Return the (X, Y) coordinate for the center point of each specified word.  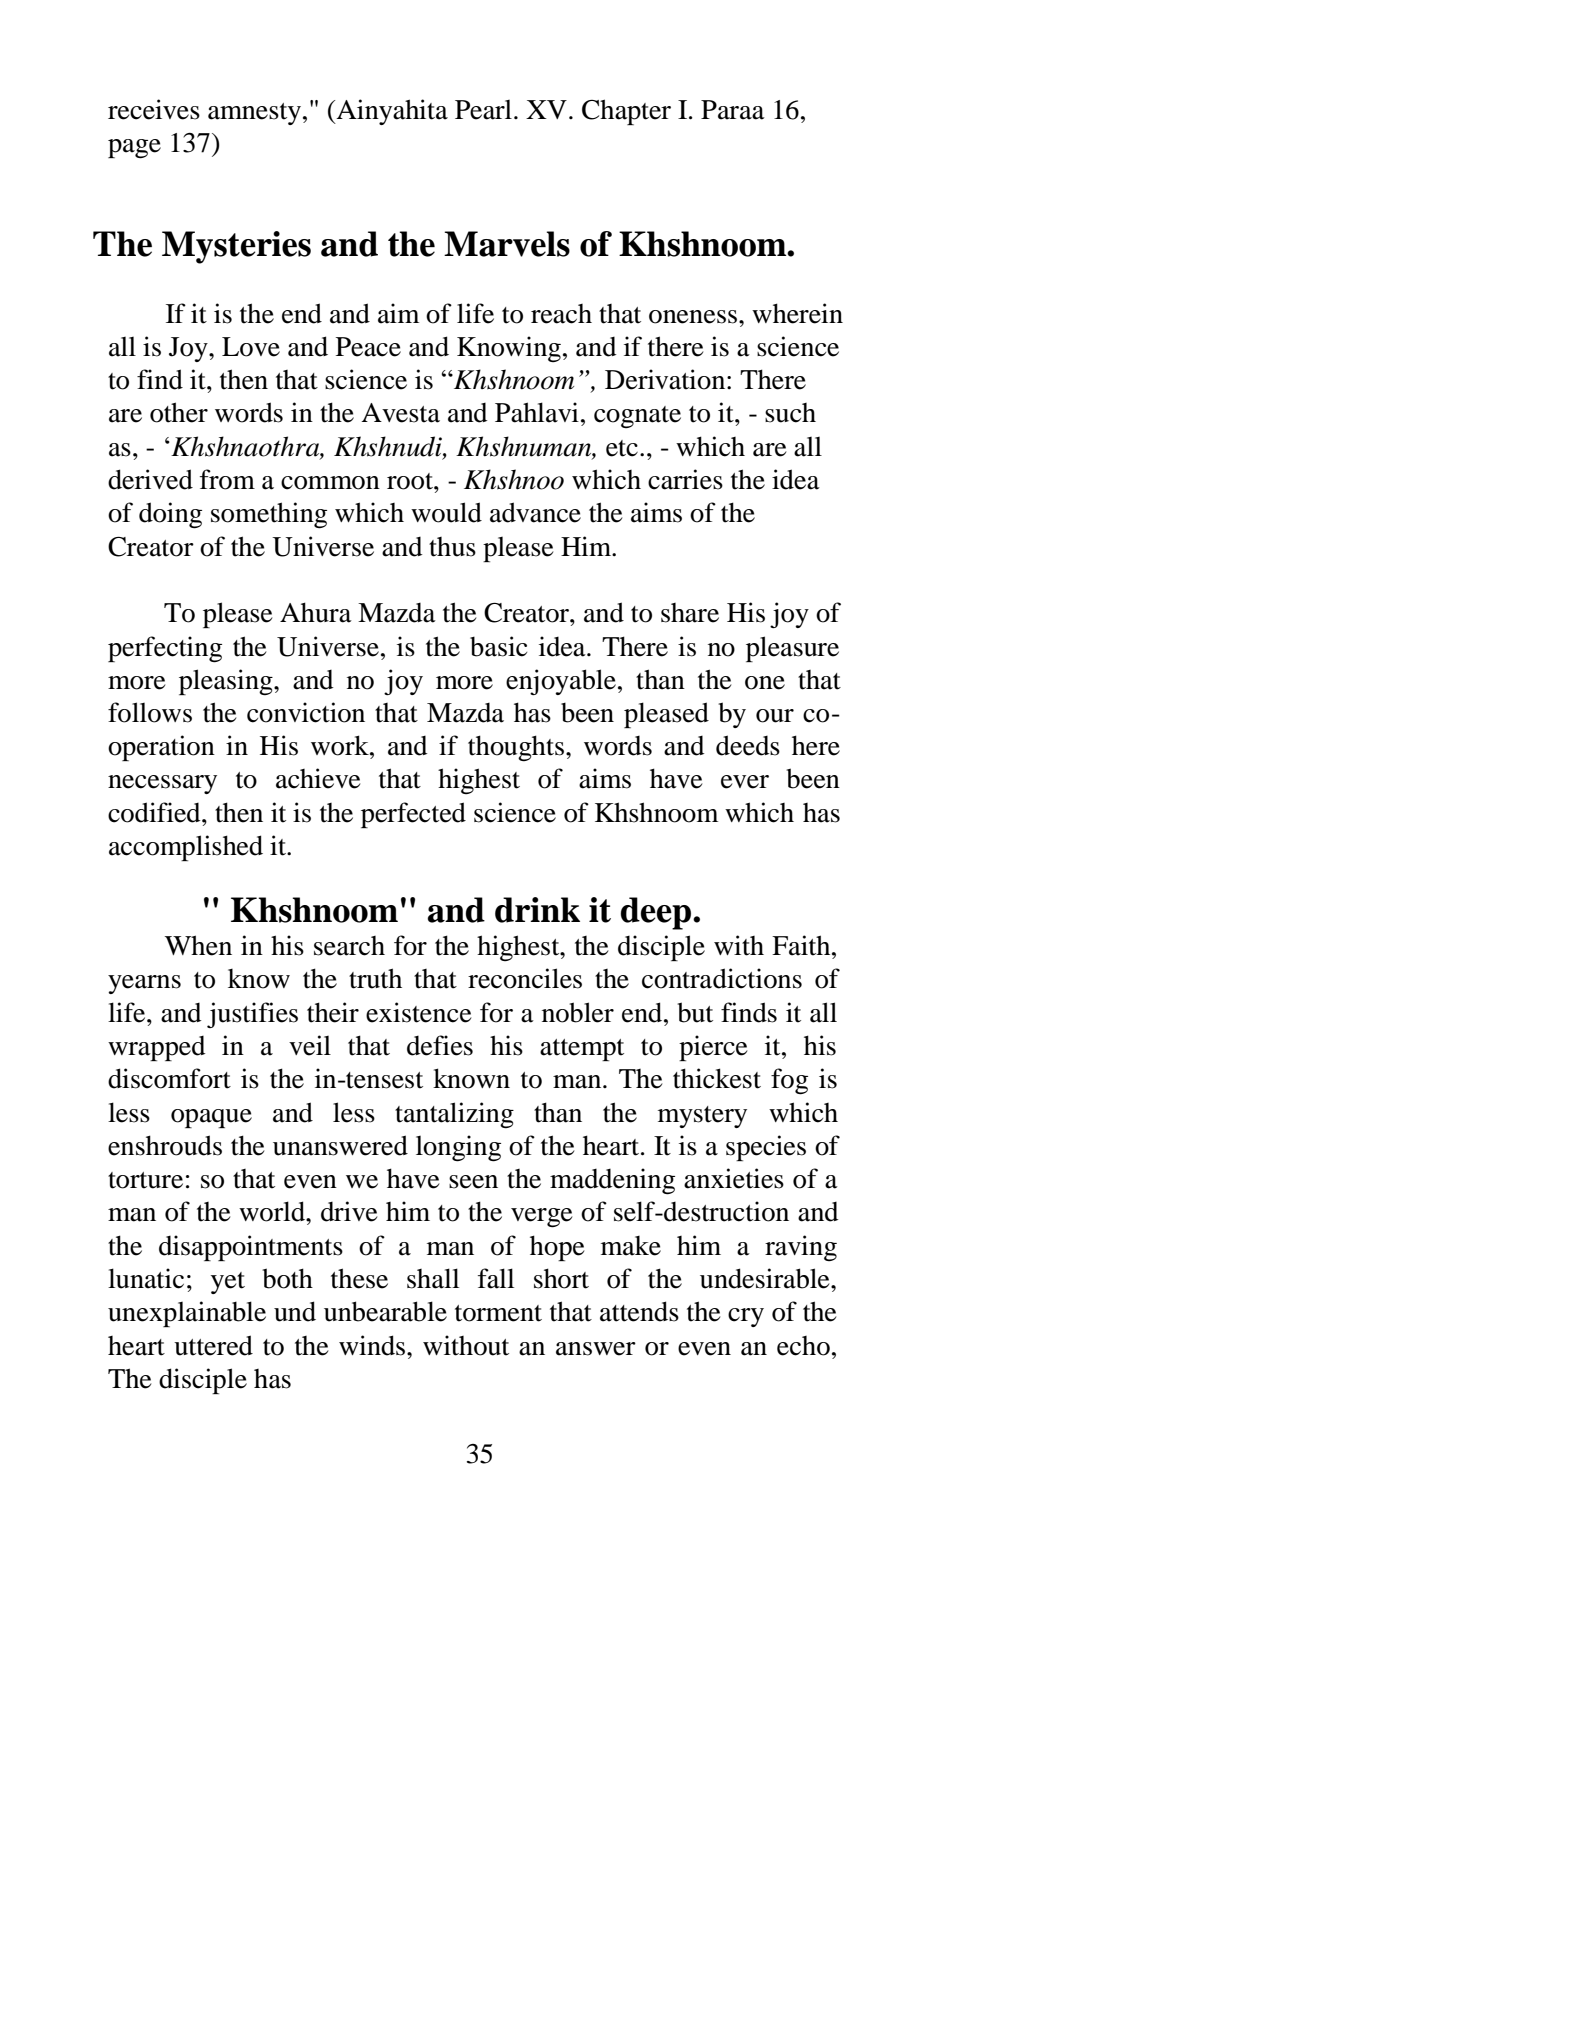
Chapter (626, 112)
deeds (748, 745)
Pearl (483, 110)
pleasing (227, 682)
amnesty (254, 114)
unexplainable (187, 1314)
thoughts (516, 748)
